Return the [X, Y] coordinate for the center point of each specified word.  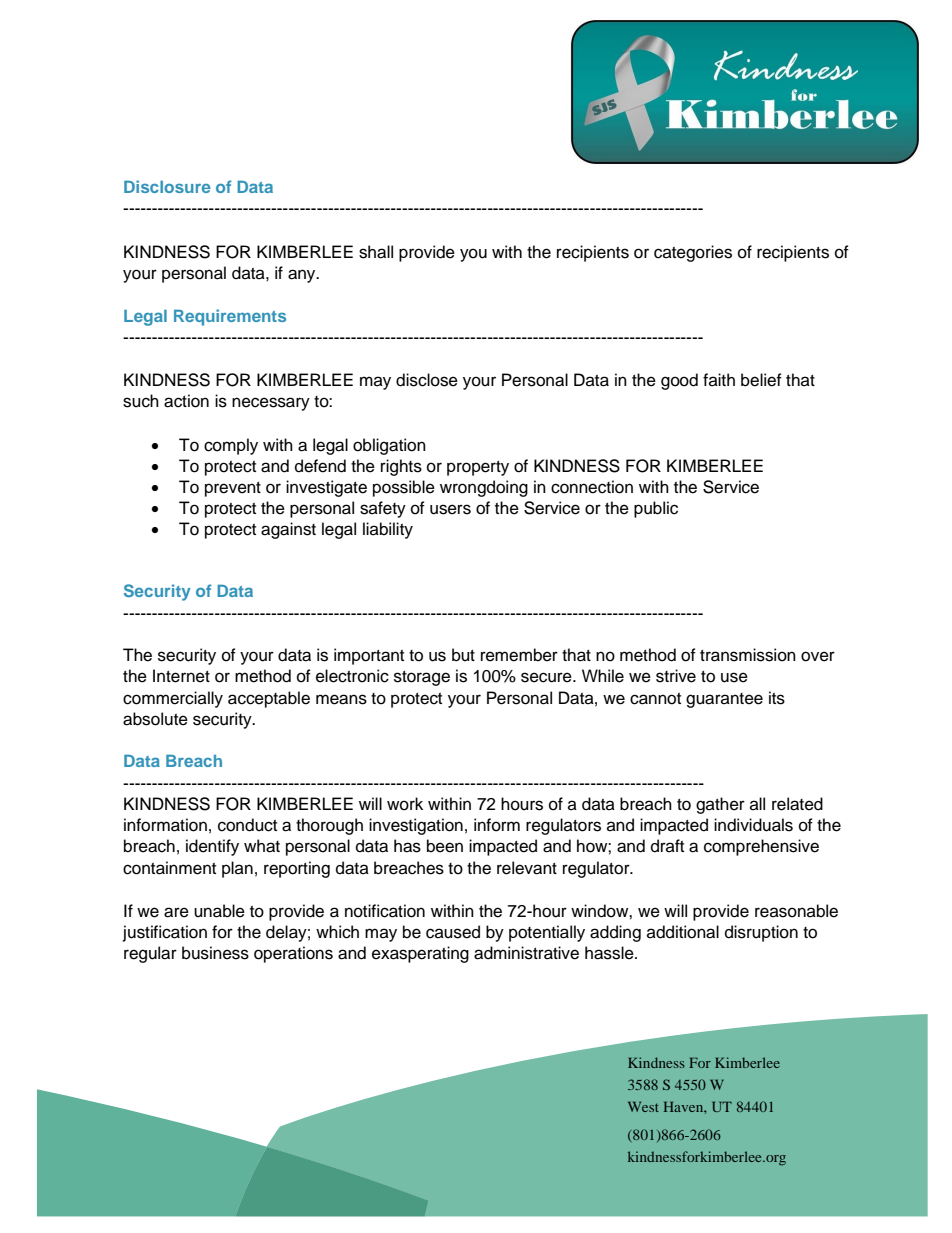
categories [693, 253]
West [643, 1107]
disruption [761, 933]
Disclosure [167, 186]
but [463, 655]
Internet [181, 676]
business [215, 953]
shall [376, 252]
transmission [748, 655]
